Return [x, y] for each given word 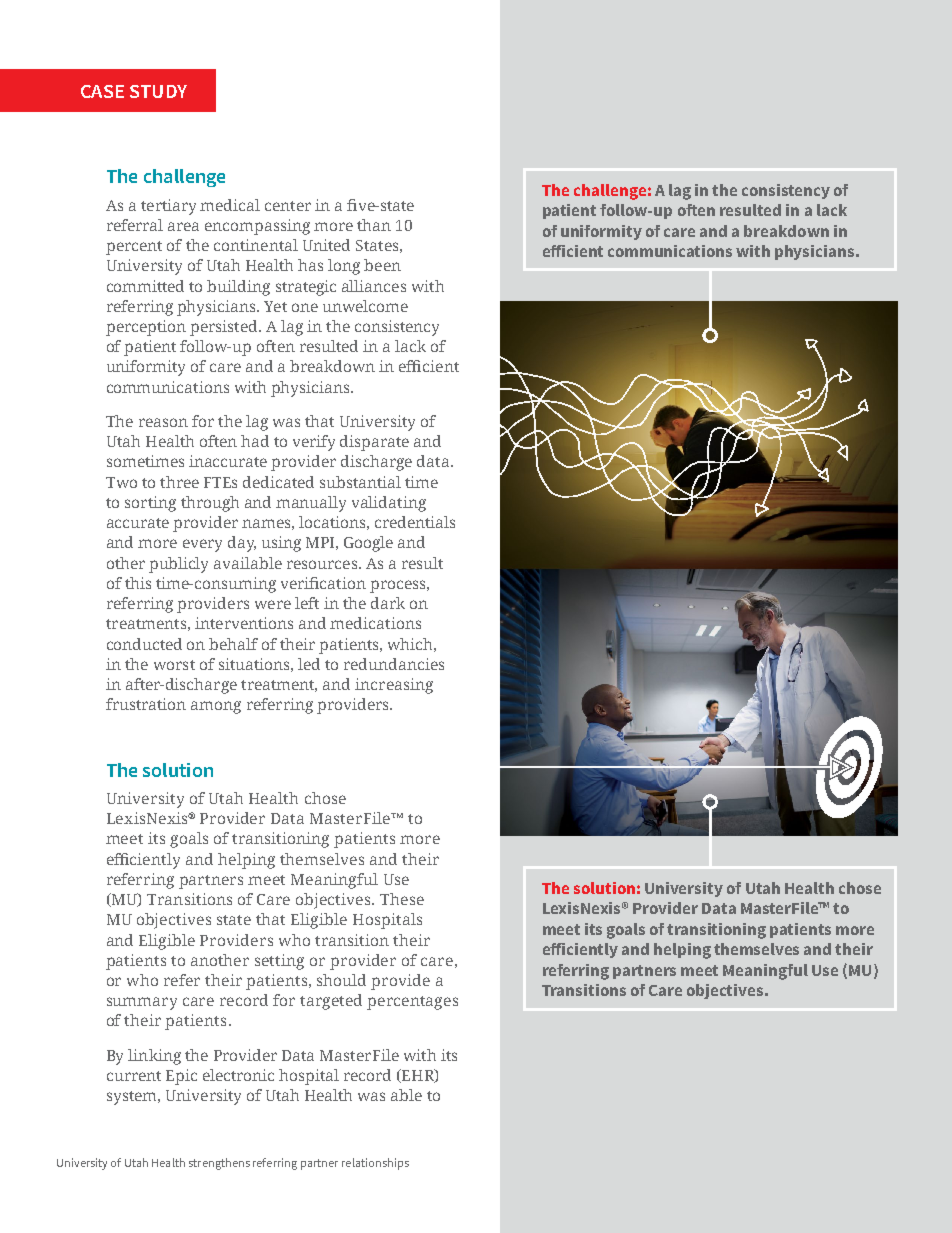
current [134, 1076]
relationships [375, 1164]
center [288, 206]
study [158, 91]
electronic [238, 1075]
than [374, 225]
